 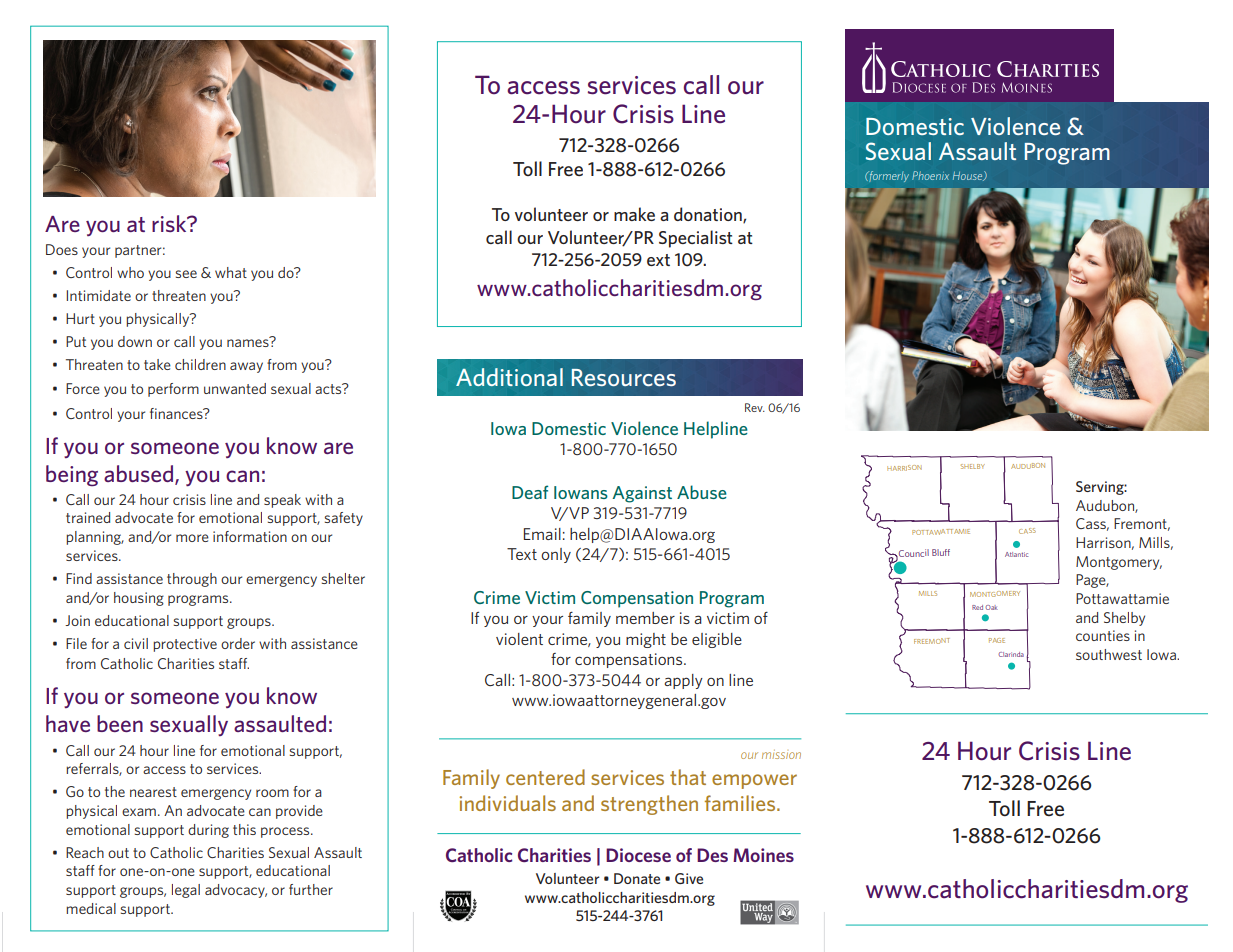 I want to click on make, so click(x=634, y=214).
